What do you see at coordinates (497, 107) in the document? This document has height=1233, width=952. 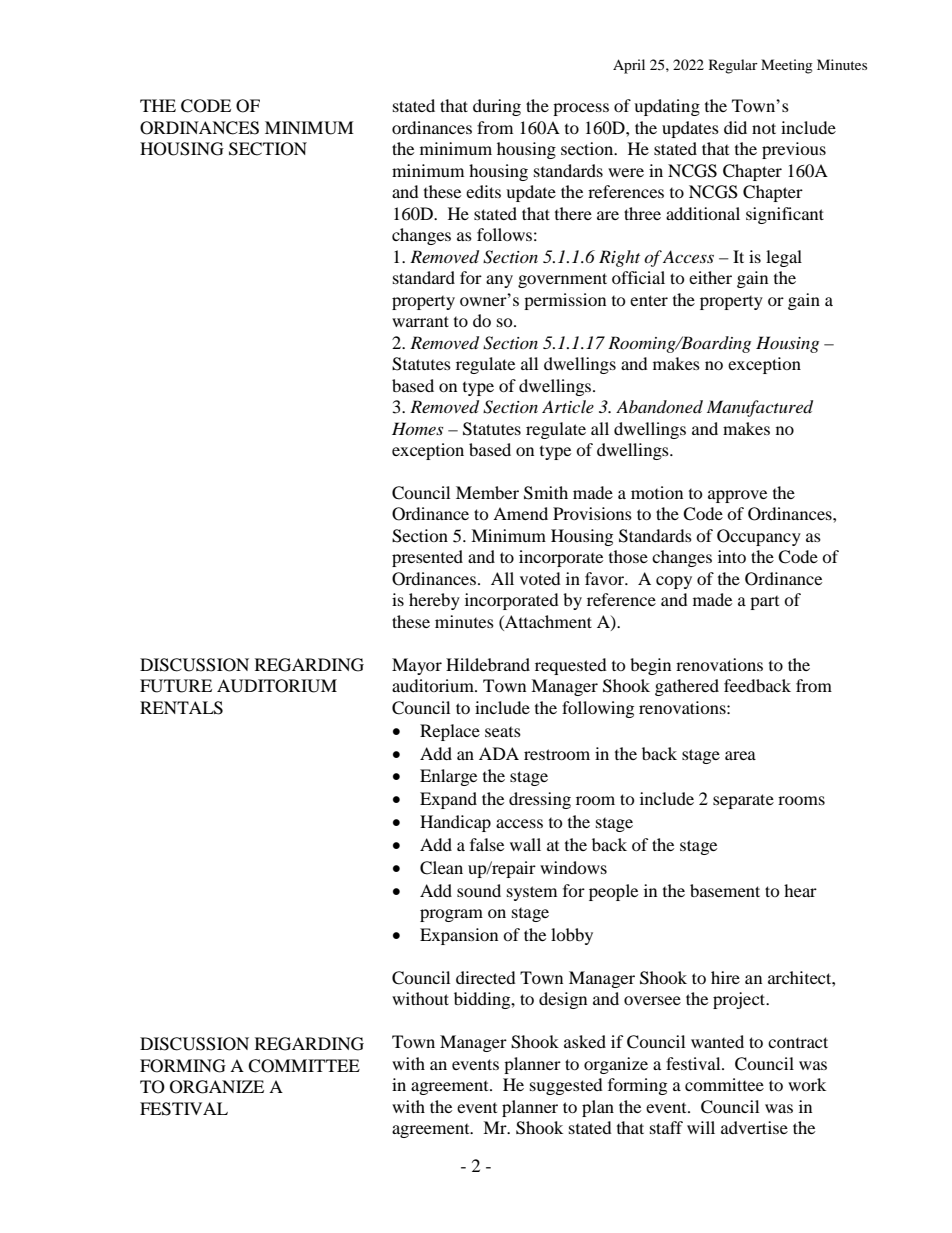 I see `during` at bounding box center [497, 107].
